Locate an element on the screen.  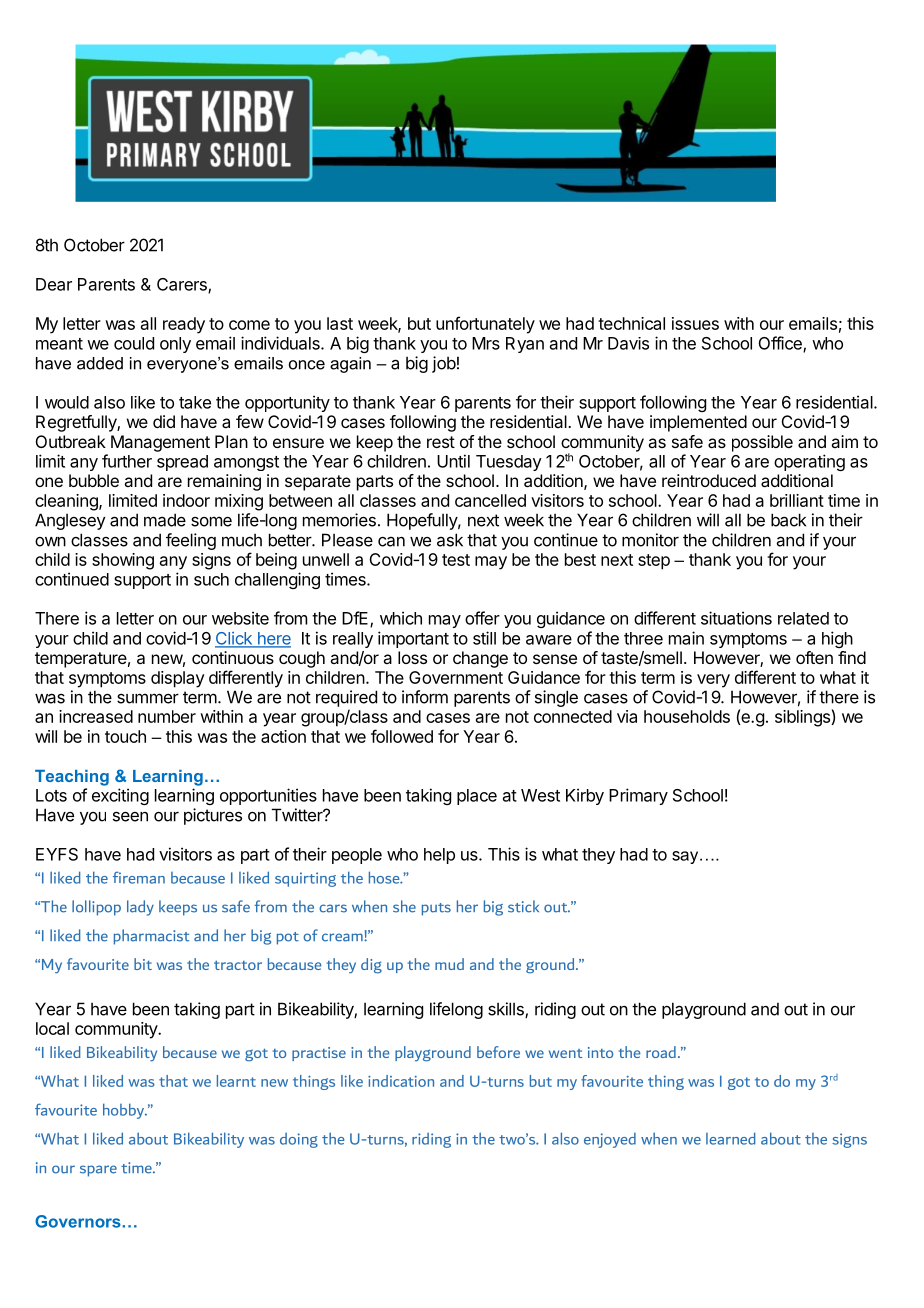
ask is located at coordinates (450, 540).
